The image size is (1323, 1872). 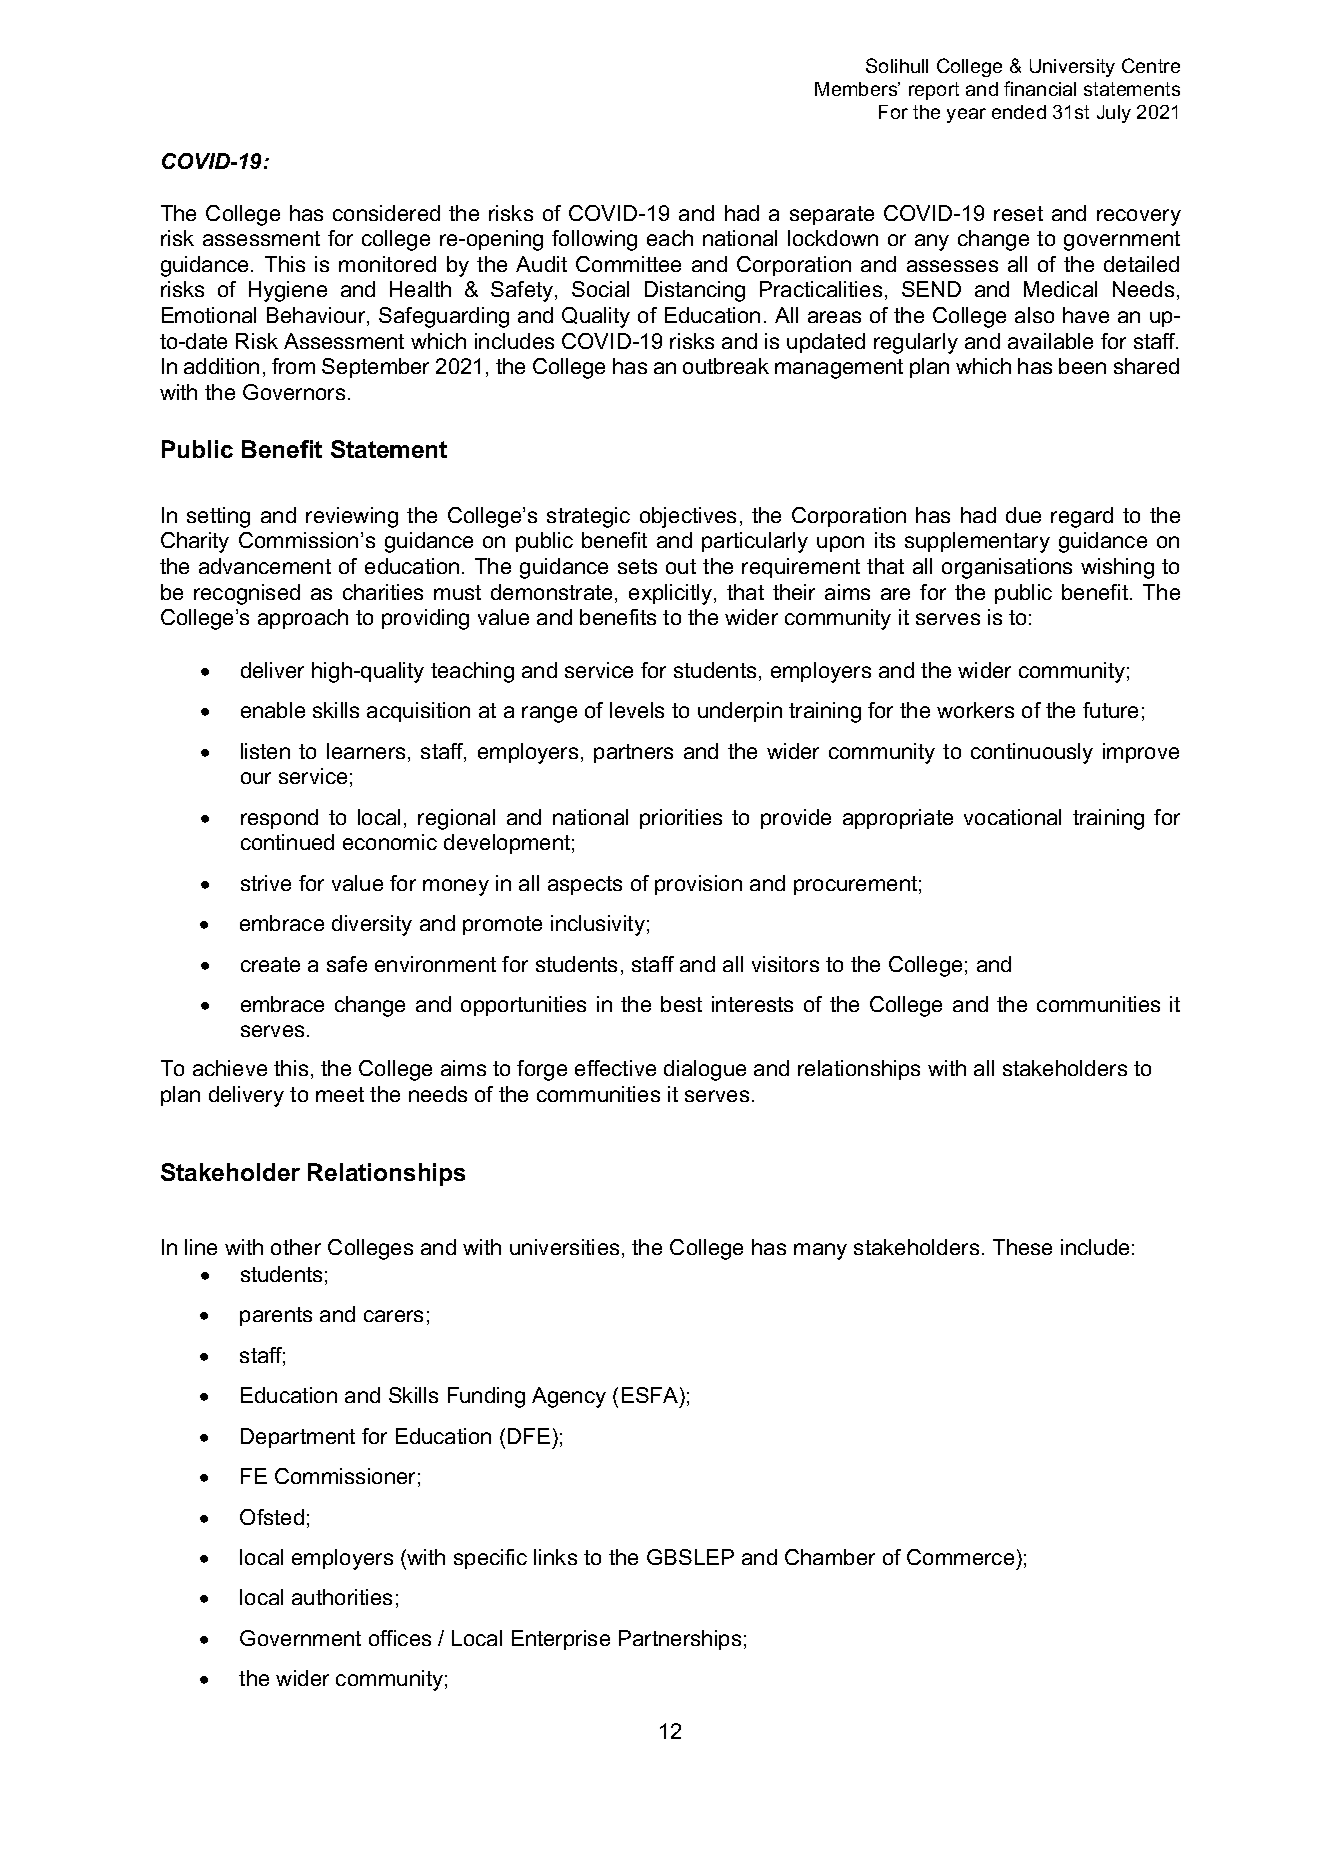 I want to click on Commerce, so click(x=960, y=1557).
